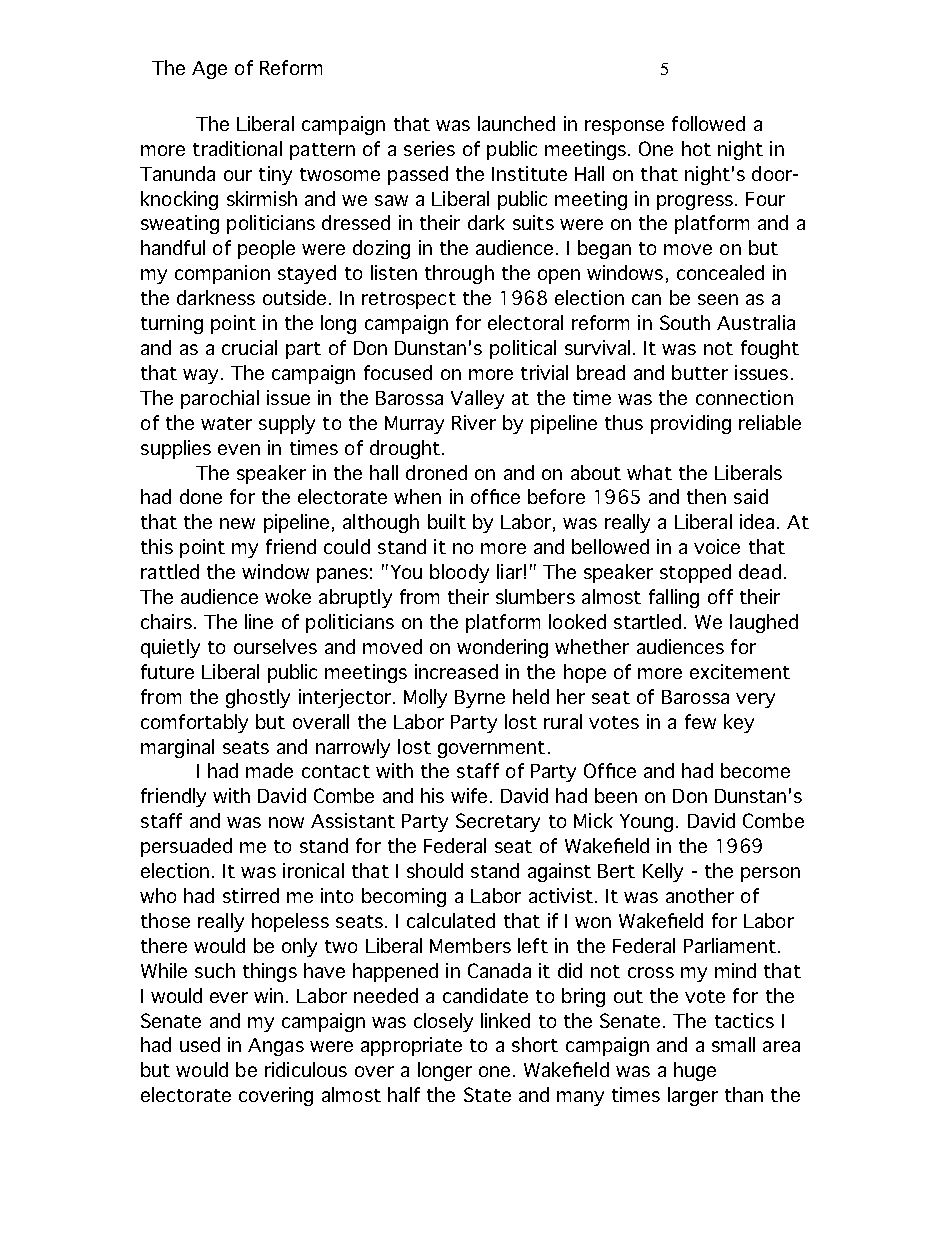 The width and height of the page is (952, 1233). I want to click on State, so click(487, 1094).
